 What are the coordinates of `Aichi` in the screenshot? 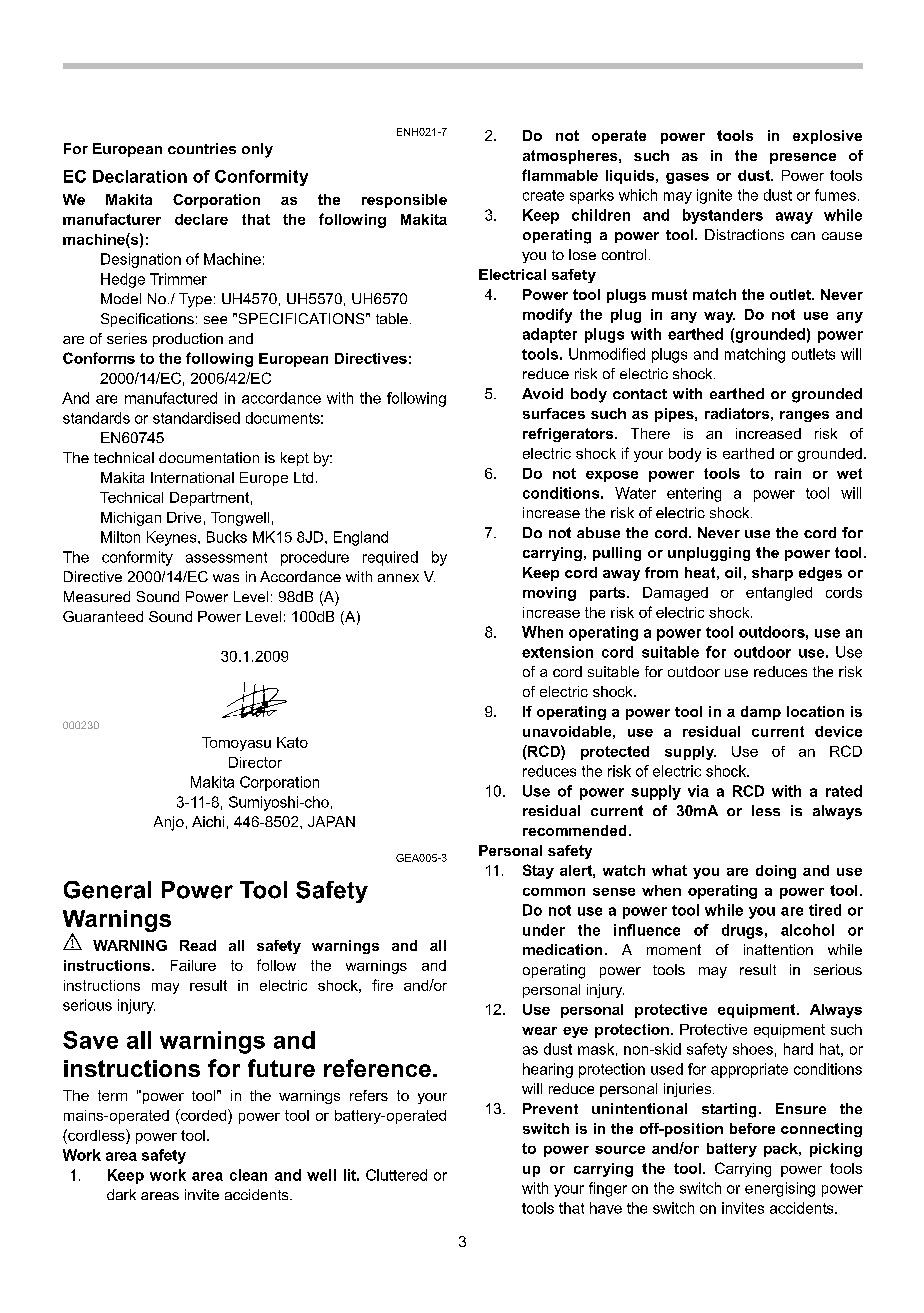 It's located at (208, 821).
